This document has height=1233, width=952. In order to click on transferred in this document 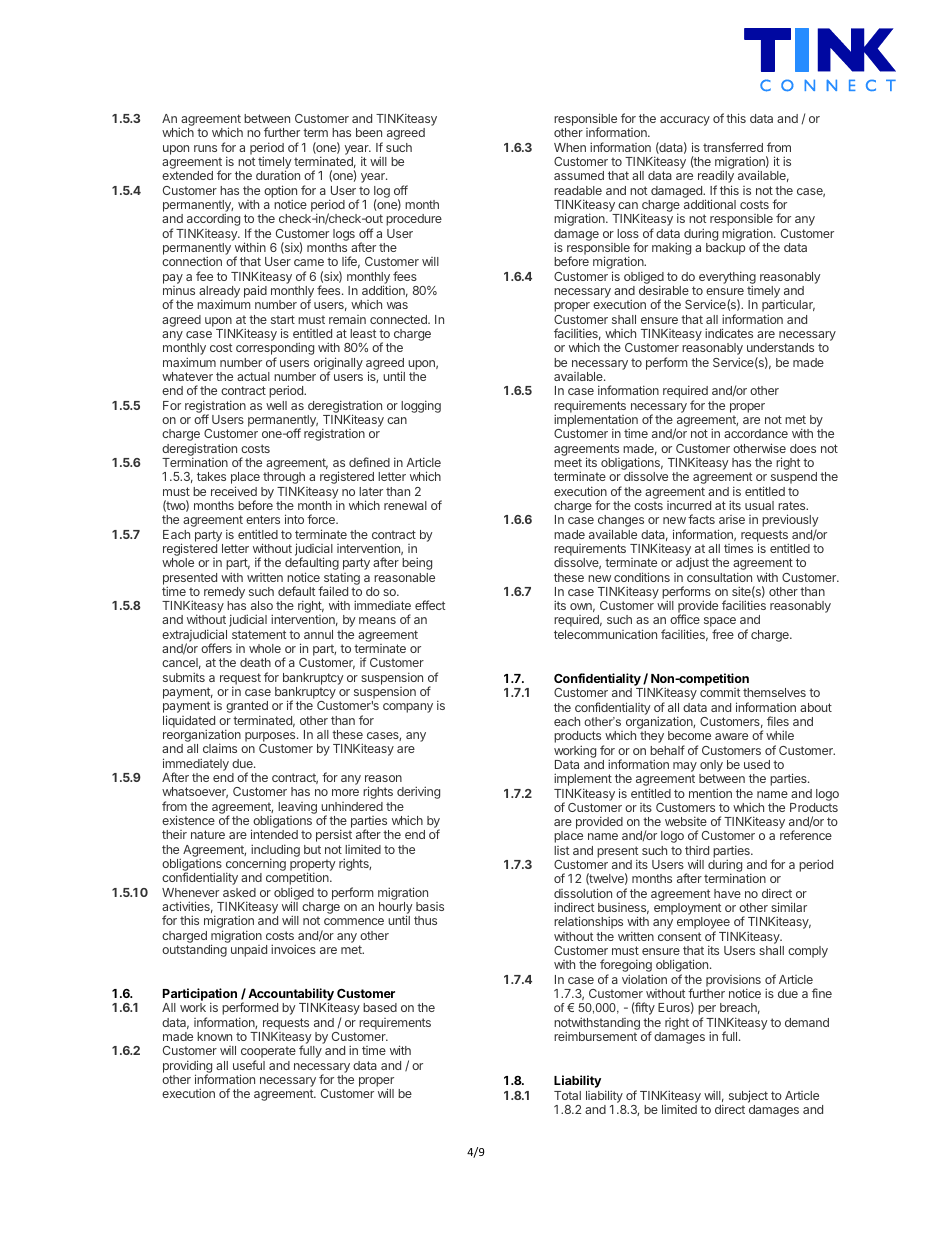, I will do `click(733, 147)`.
